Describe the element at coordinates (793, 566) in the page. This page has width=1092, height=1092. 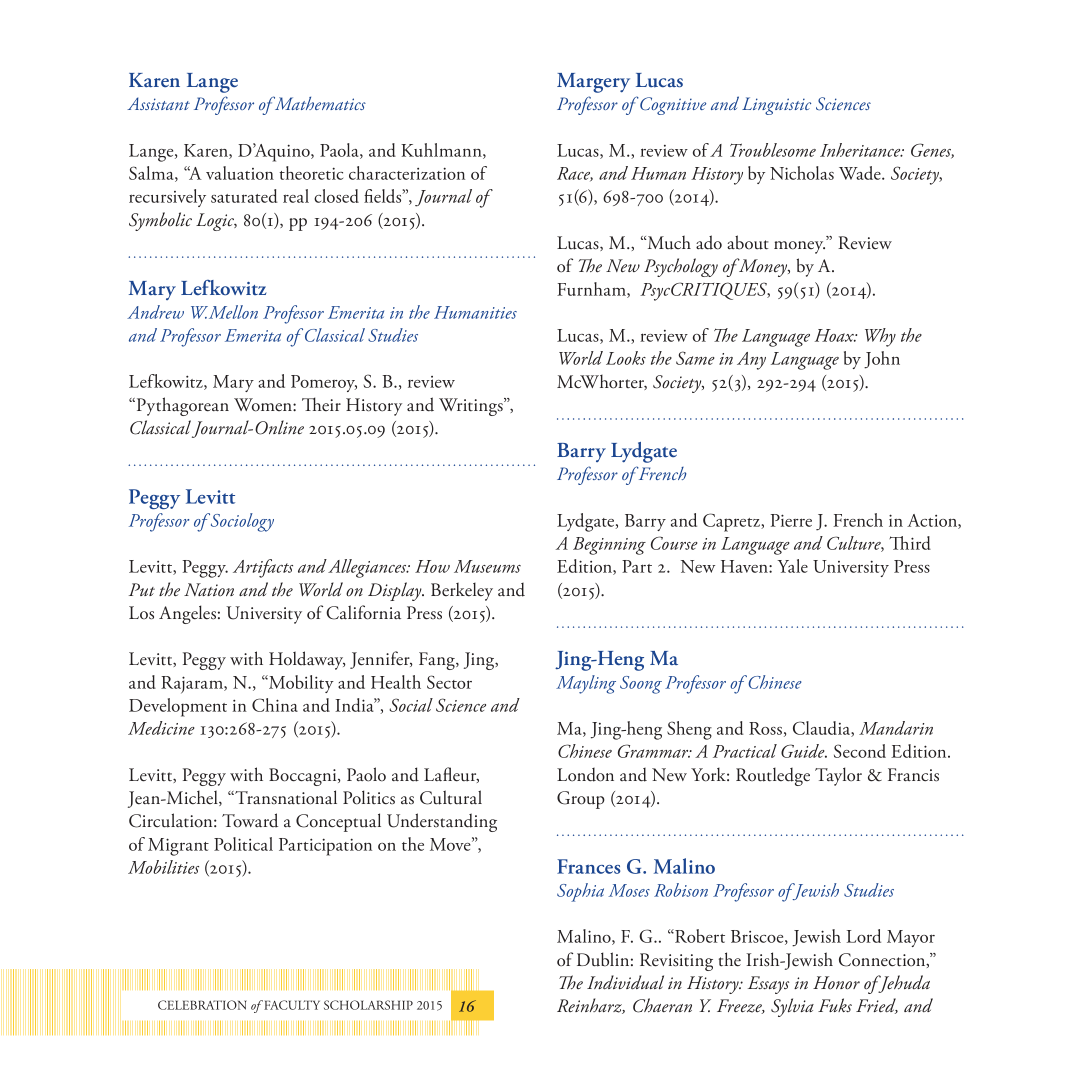
I see `Yale` at that location.
